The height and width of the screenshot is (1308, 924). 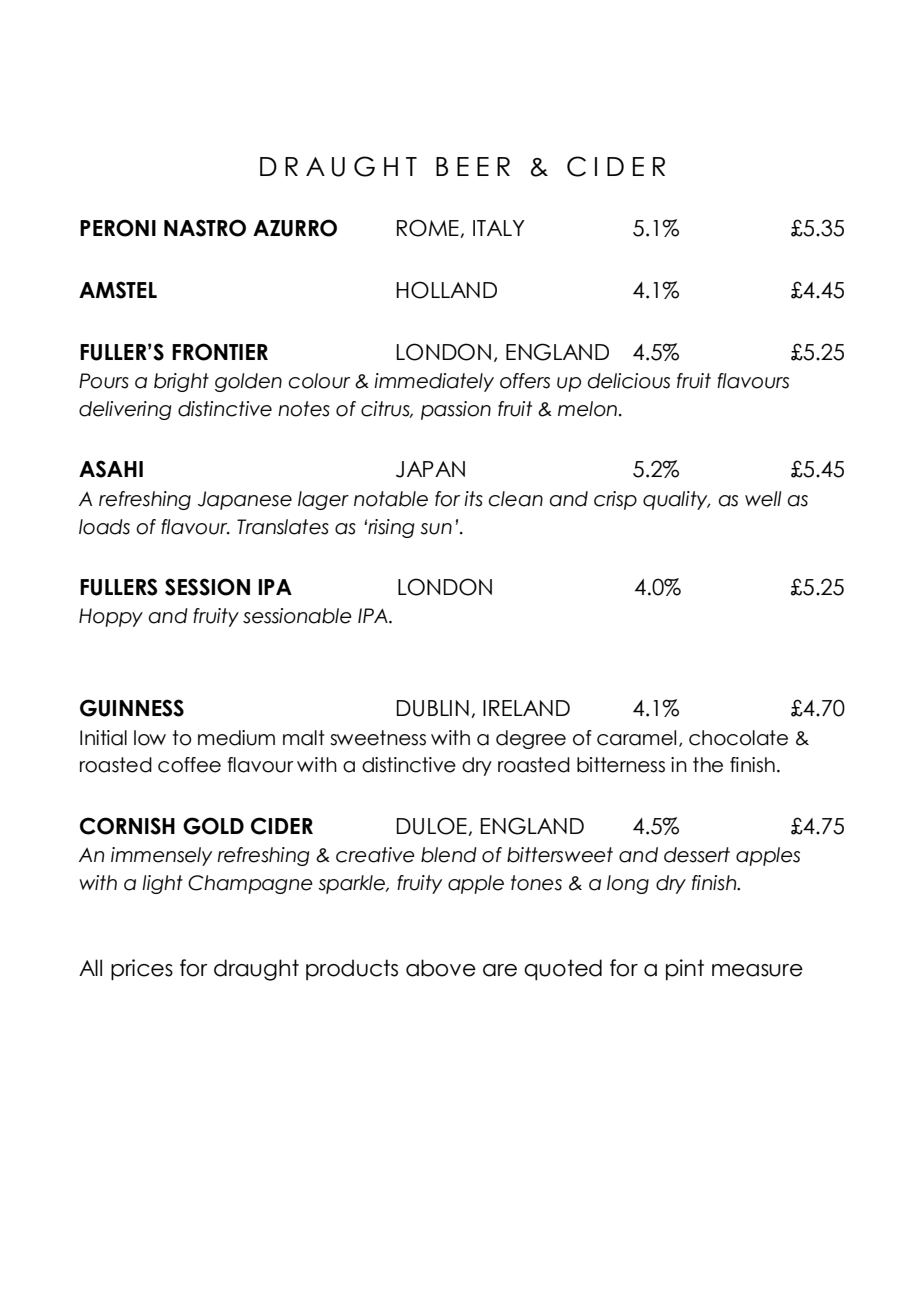 What do you see at coordinates (429, 228) in the screenshot?
I see `ROME` at bounding box center [429, 228].
